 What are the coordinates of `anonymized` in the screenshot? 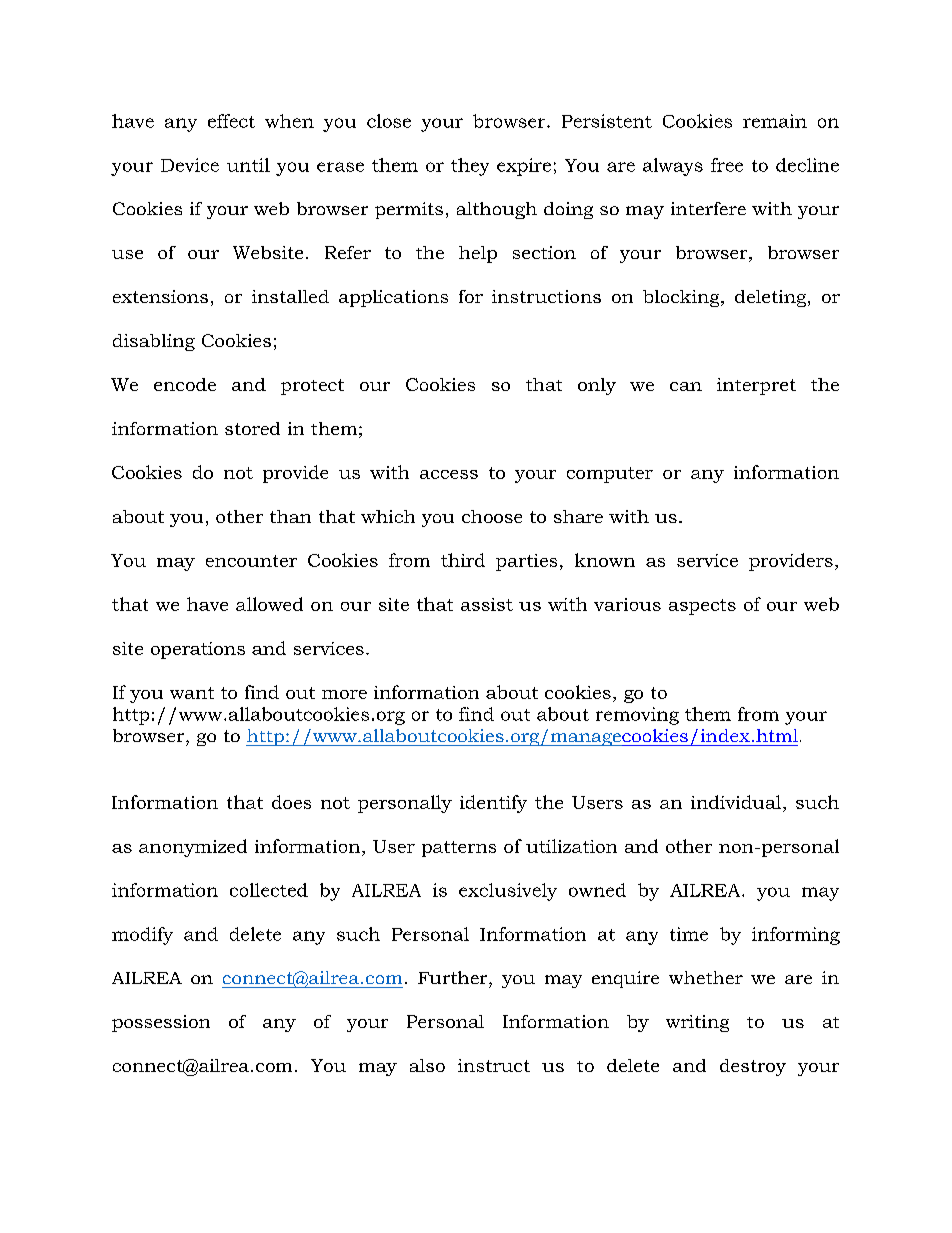 It's located at (193, 848).
